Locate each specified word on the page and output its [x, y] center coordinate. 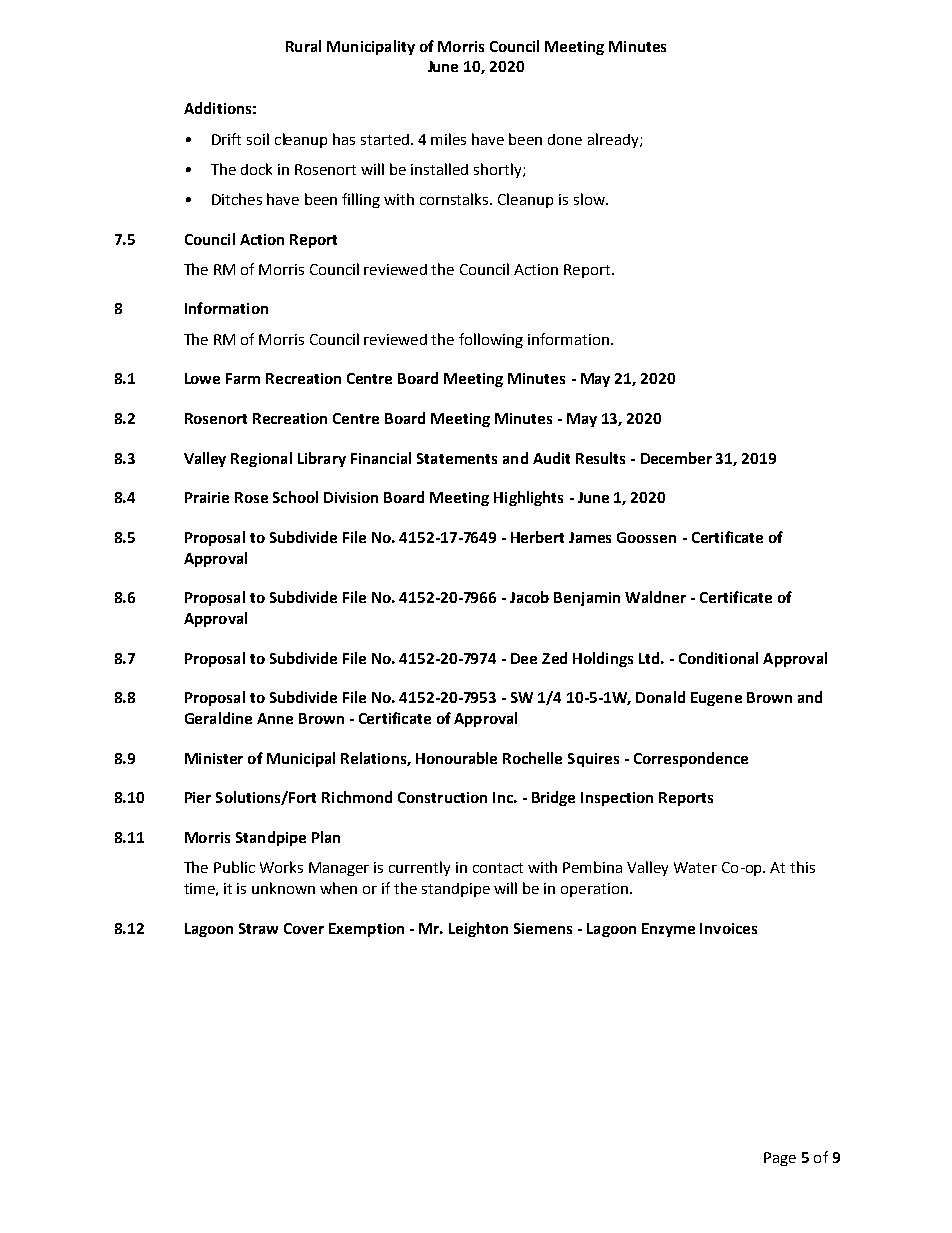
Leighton [478, 929]
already [614, 140]
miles [448, 139]
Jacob [529, 597]
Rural [303, 46]
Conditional [718, 658]
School [295, 497]
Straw [258, 928]
